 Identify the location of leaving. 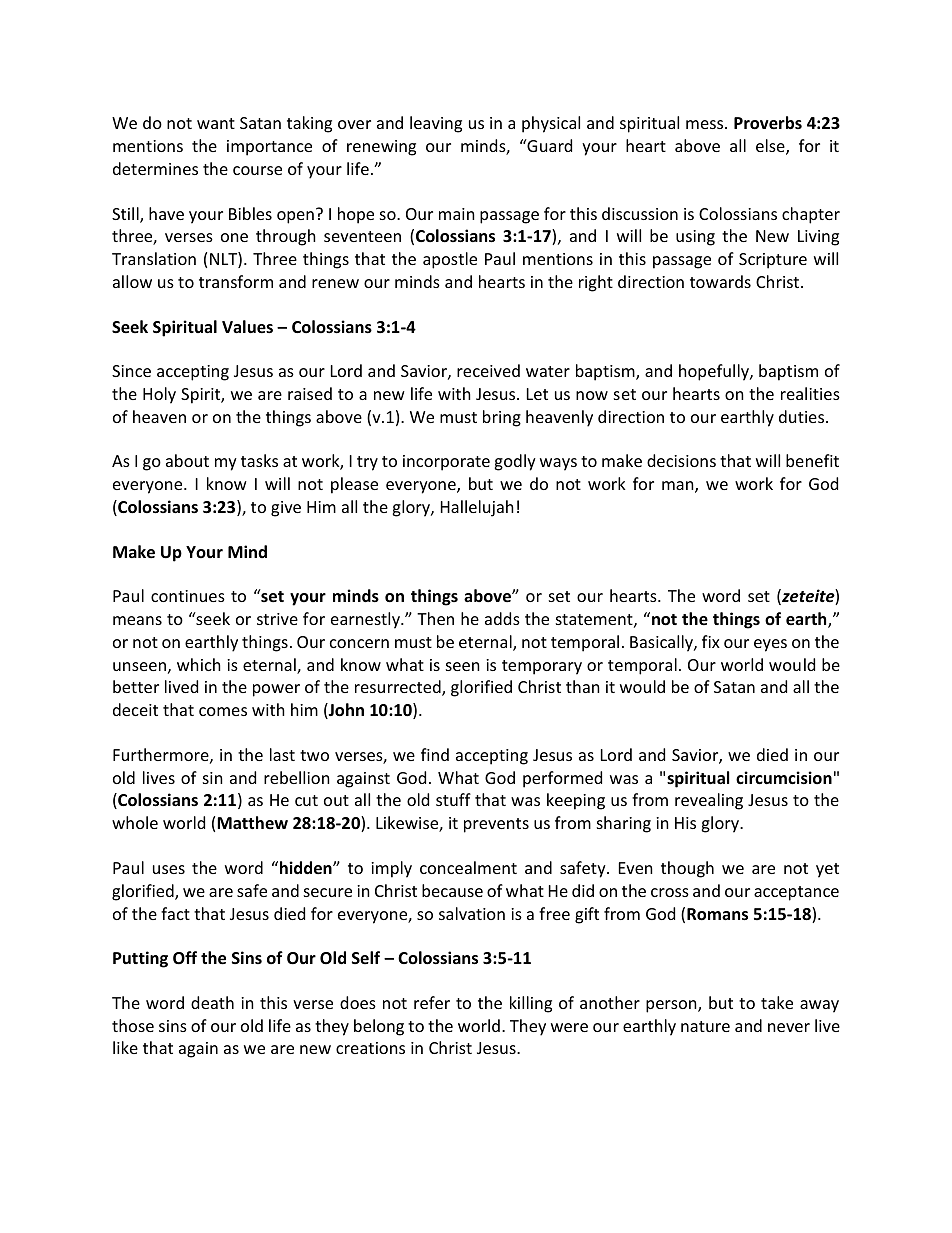
(436, 124).
